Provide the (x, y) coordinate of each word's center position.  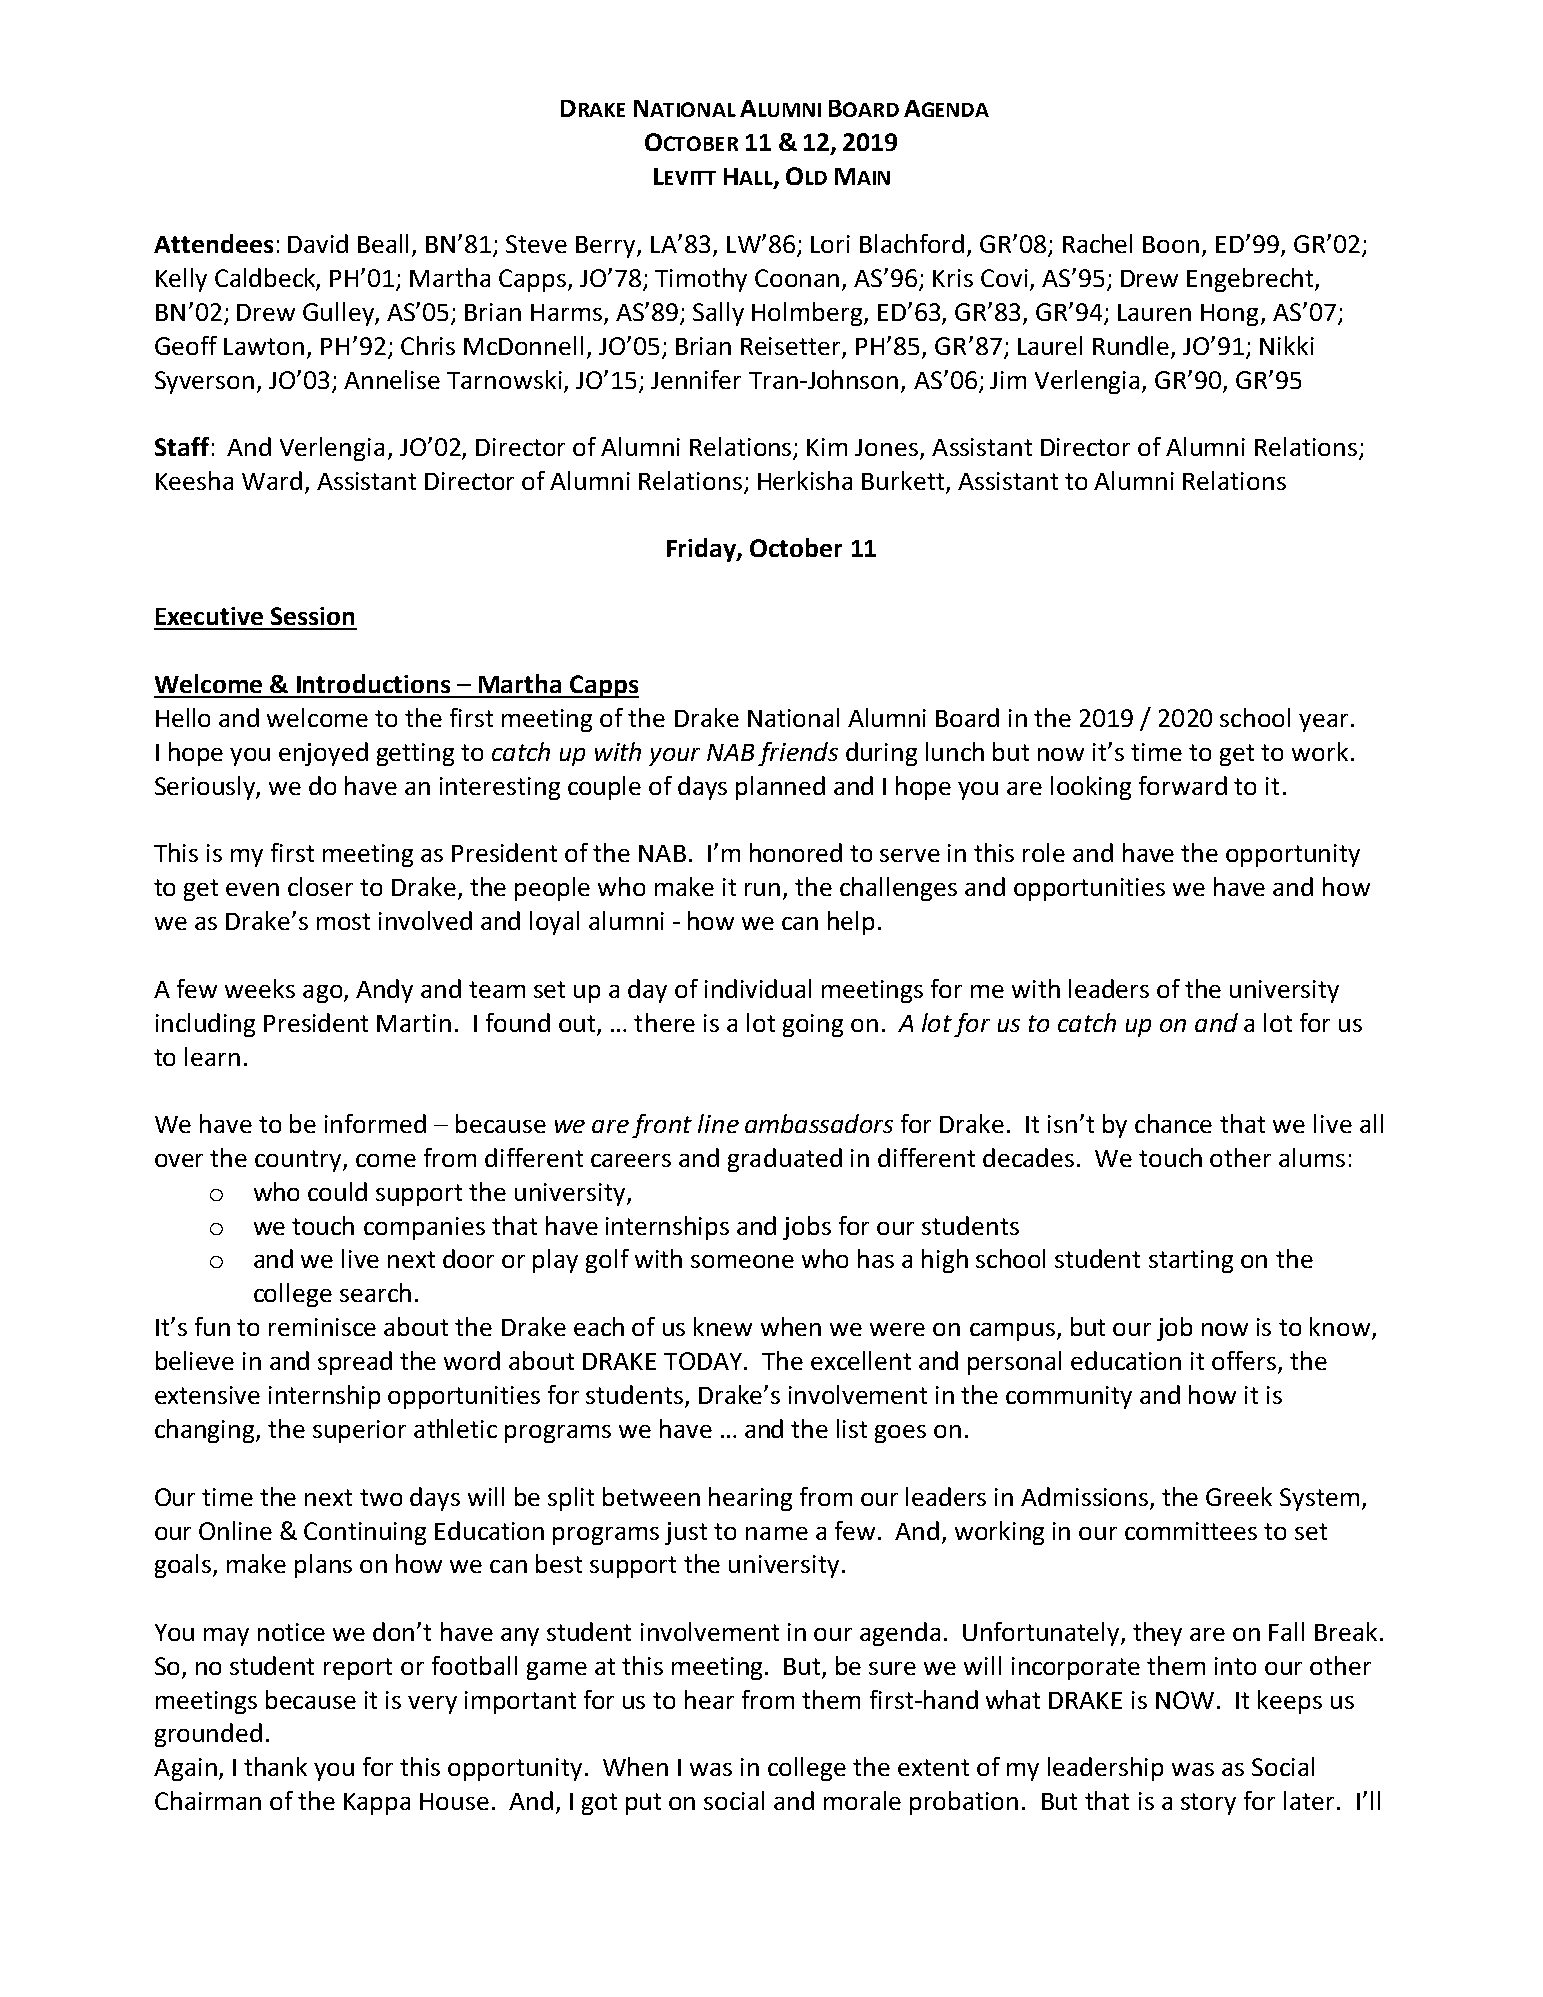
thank (275, 1766)
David (318, 243)
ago (324, 994)
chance (1173, 1123)
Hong (1229, 315)
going (813, 1025)
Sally (718, 314)
